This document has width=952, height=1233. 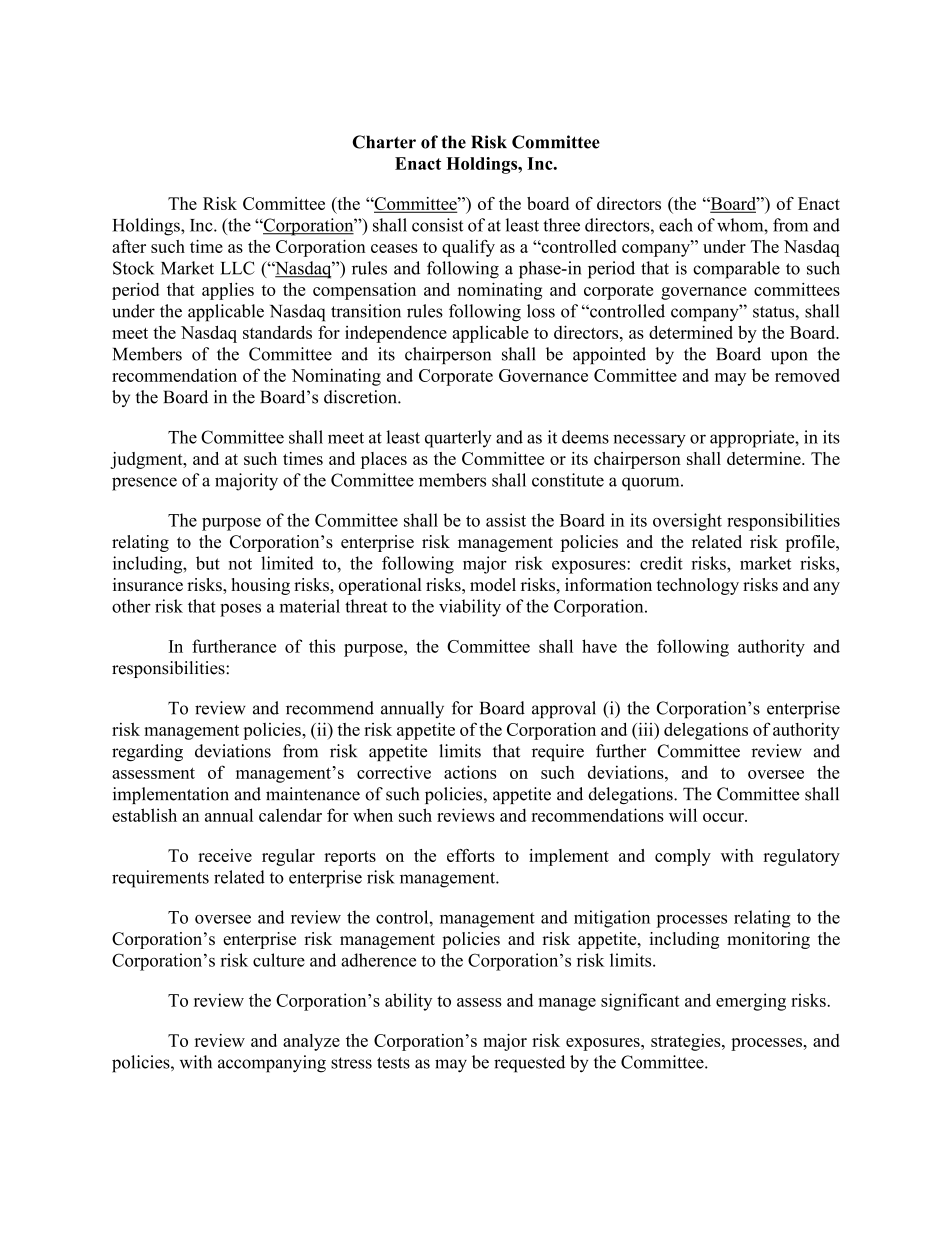 I want to click on technology, so click(x=698, y=586).
